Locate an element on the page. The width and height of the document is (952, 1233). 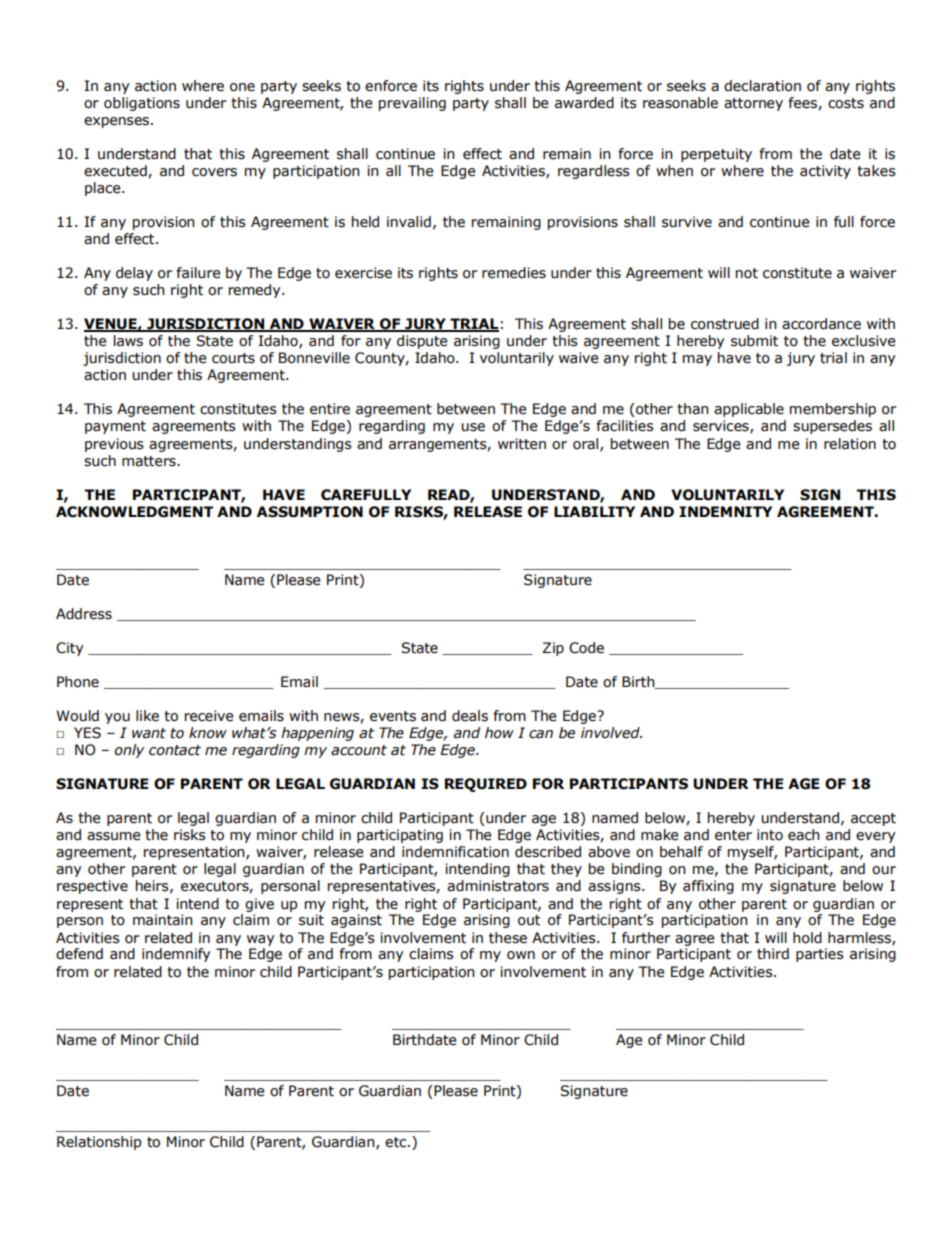
INDEMNITY is located at coordinates (725, 511).
